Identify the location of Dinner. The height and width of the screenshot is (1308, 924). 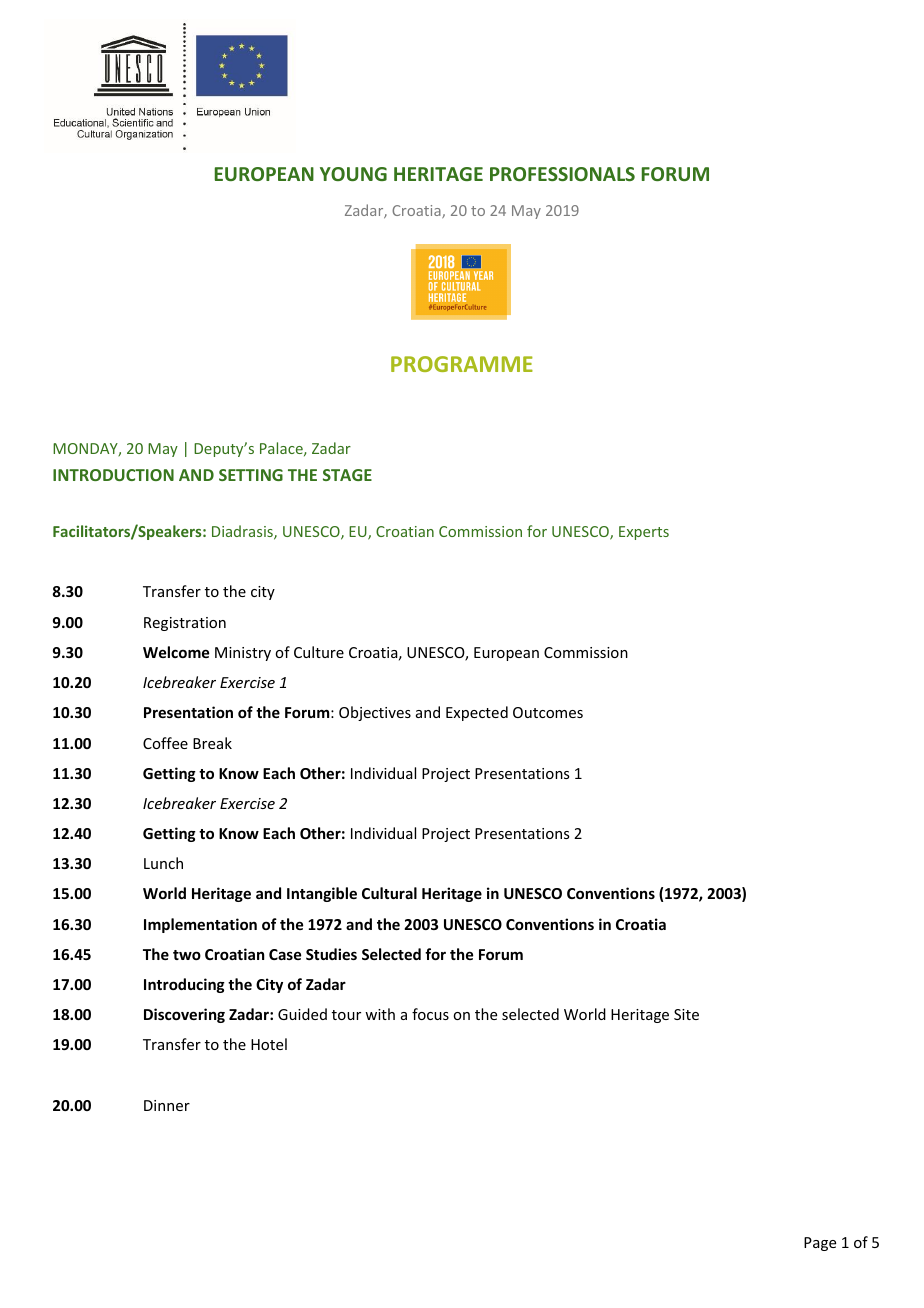
(167, 1105).
